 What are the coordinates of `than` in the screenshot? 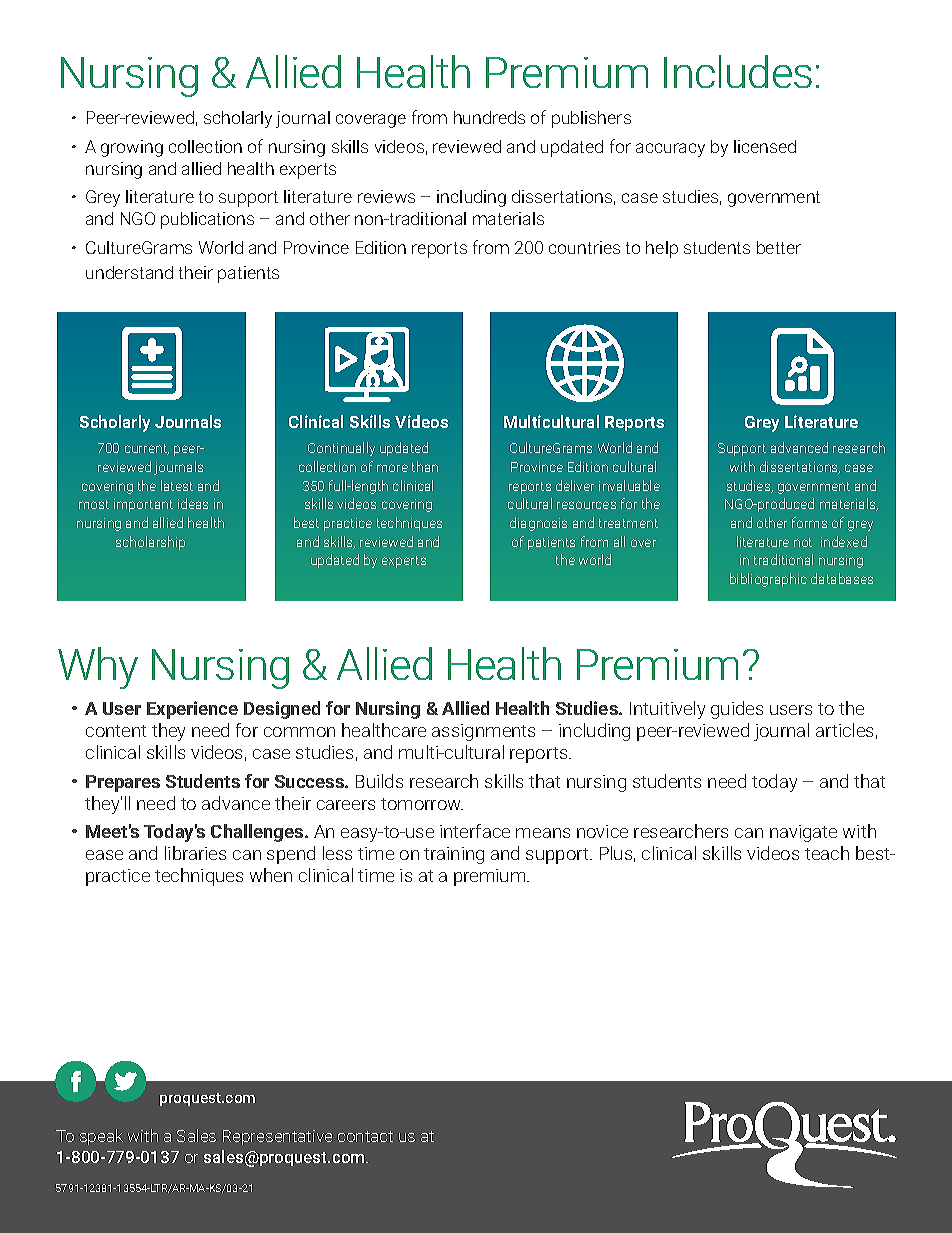 It's located at (425, 466).
